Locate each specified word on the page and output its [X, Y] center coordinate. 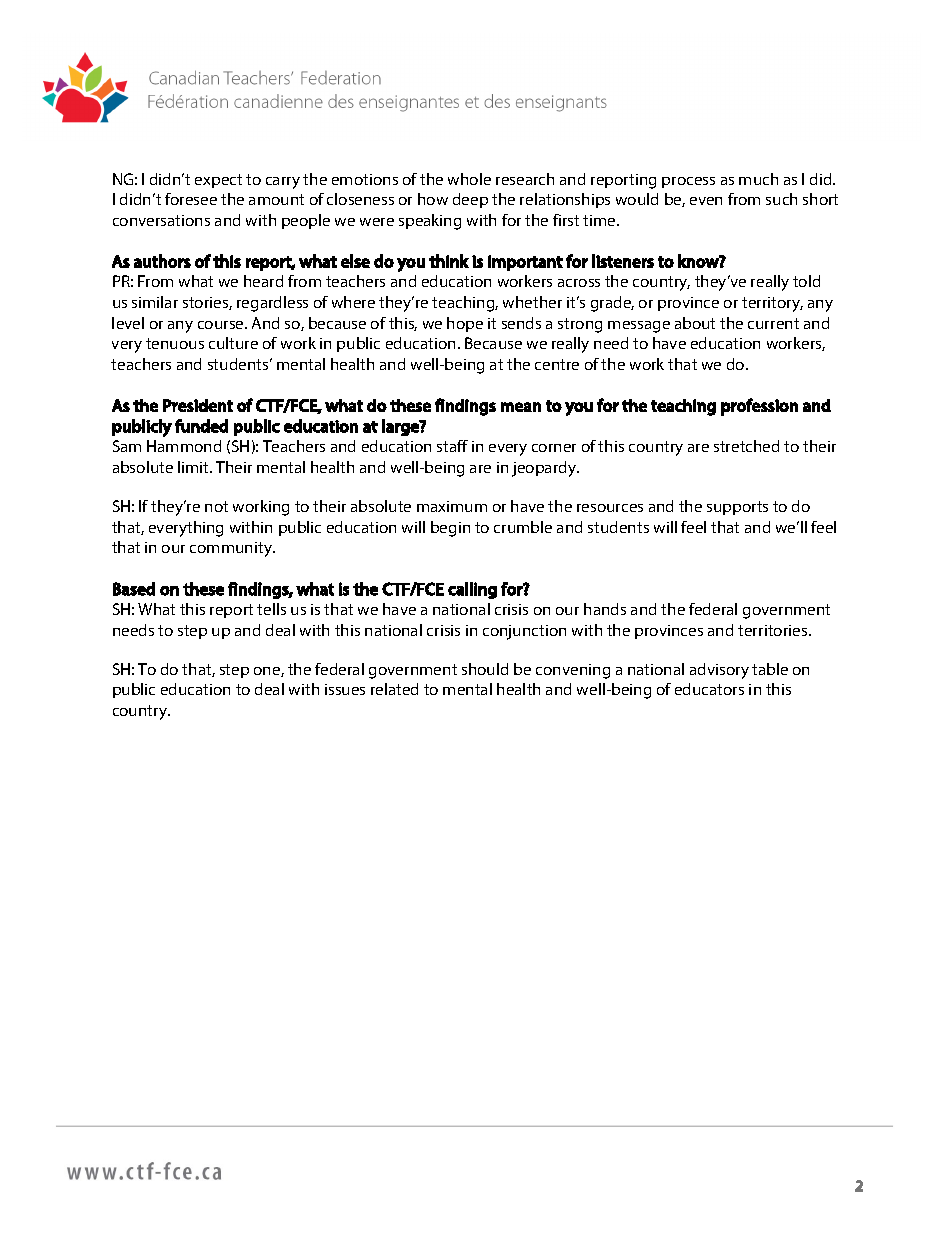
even [706, 201]
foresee [191, 199]
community [232, 549]
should [485, 669]
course [222, 325]
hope [465, 324]
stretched [746, 446]
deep [470, 200]
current [773, 323]
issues [345, 689]
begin [450, 529]
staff [452, 446]
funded [201, 426]
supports [737, 508]
